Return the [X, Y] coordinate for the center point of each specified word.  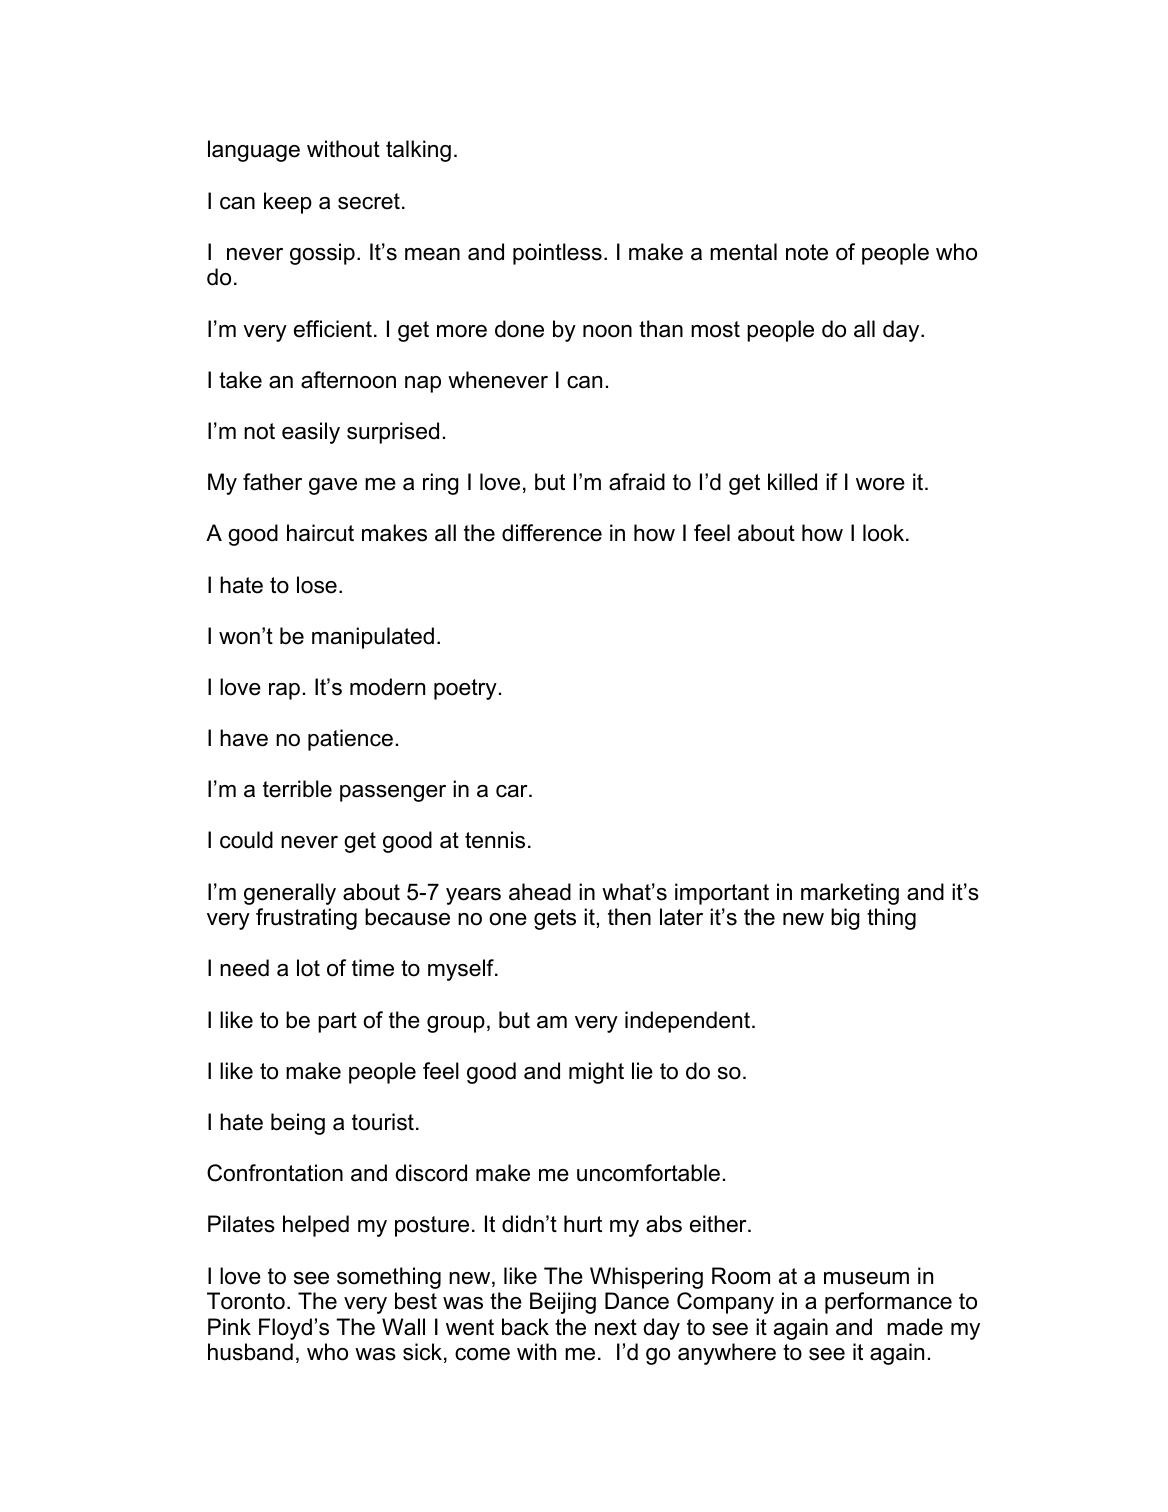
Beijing [563, 1303]
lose [317, 585]
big [845, 919]
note [807, 252]
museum [866, 1278]
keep [288, 203]
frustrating [306, 919]
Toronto [246, 1301]
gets [555, 919]
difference [552, 533]
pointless [557, 254]
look [885, 533]
